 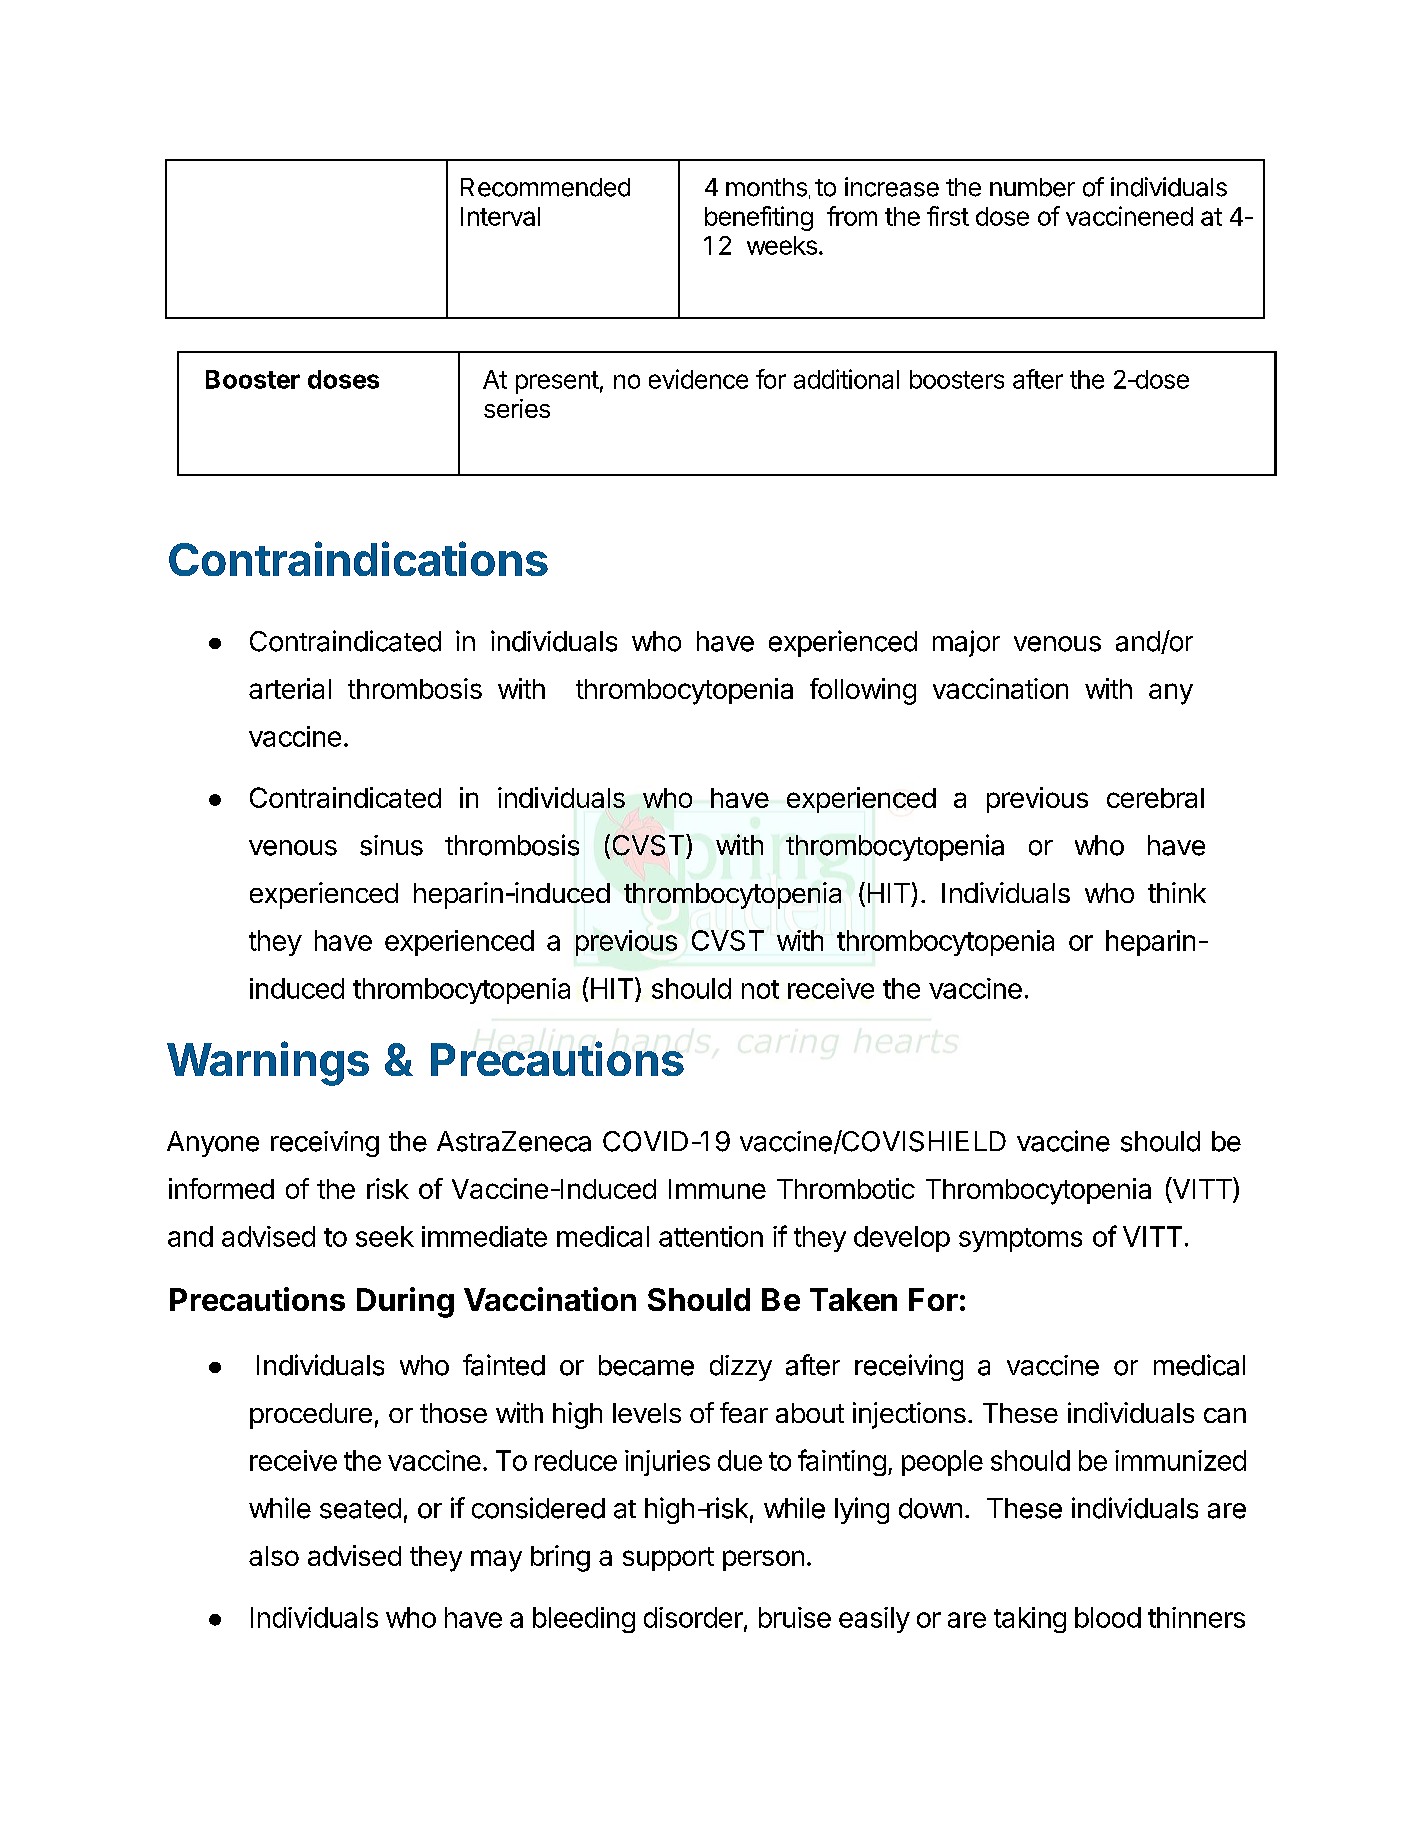 What do you see at coordinates (759, 218) in the screenshot?
I see `benefiting` at bounding box center [759, 218].
